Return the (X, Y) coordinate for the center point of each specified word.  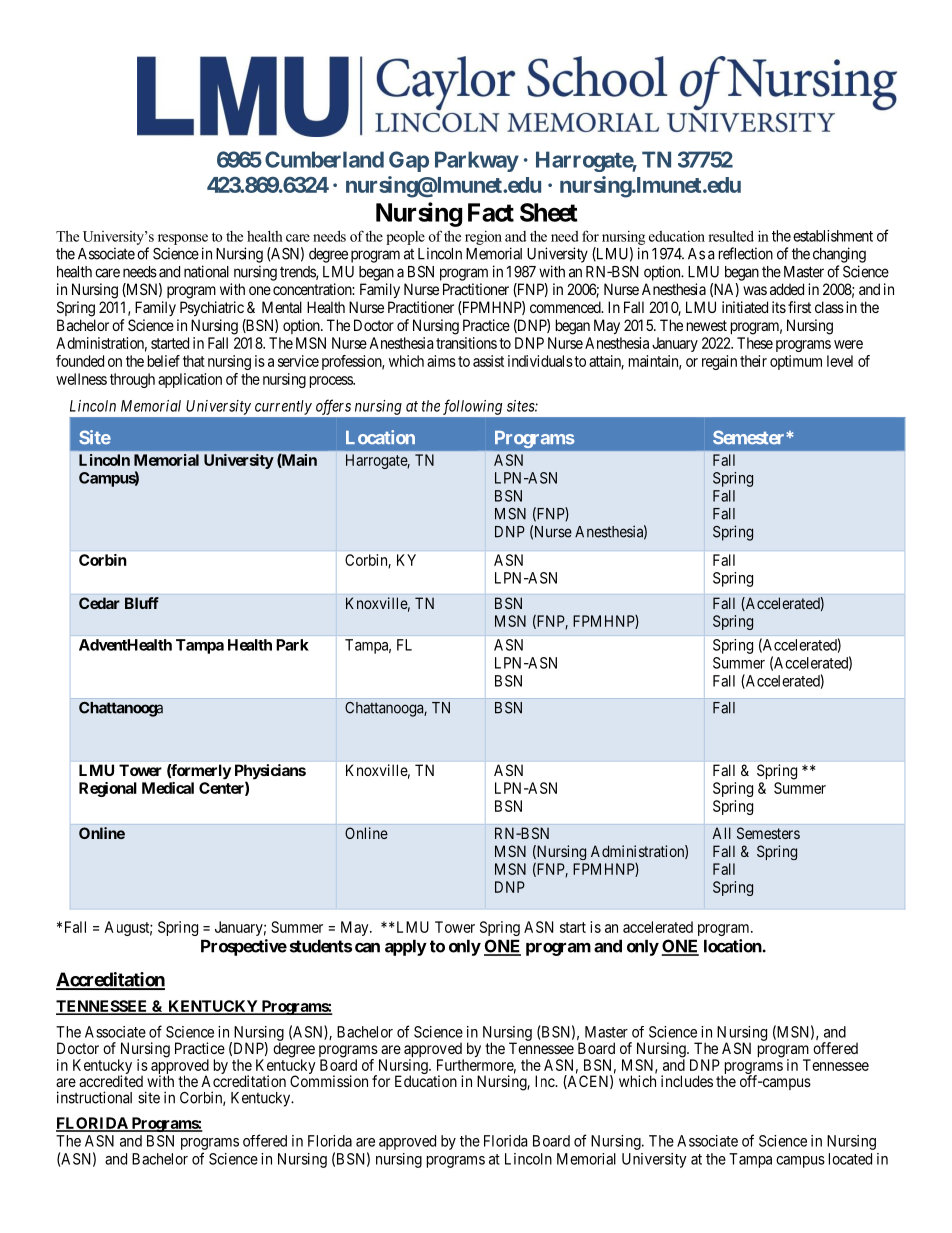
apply (406, 947)
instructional (94, 1097)
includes (687, 1081)
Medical (168, 788)
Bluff (142, 603)
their (753, 361)
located (850, 1159)
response (183, 239)
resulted (731, 236)
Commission (329, 1081)
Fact (491, 212)
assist (488, 361)
